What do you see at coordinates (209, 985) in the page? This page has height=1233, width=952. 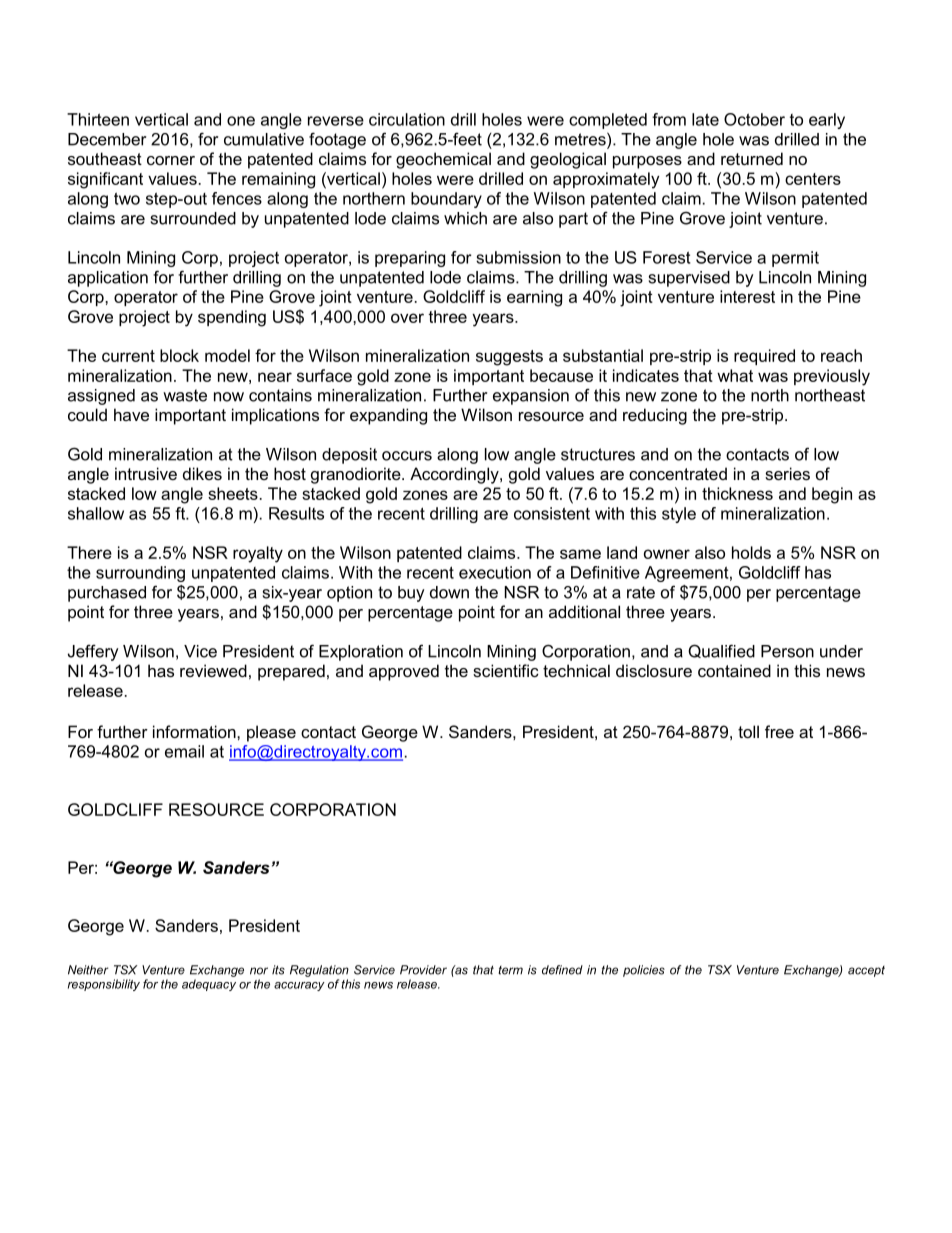 I see `adequacy` at bounding box center [209, 985].
